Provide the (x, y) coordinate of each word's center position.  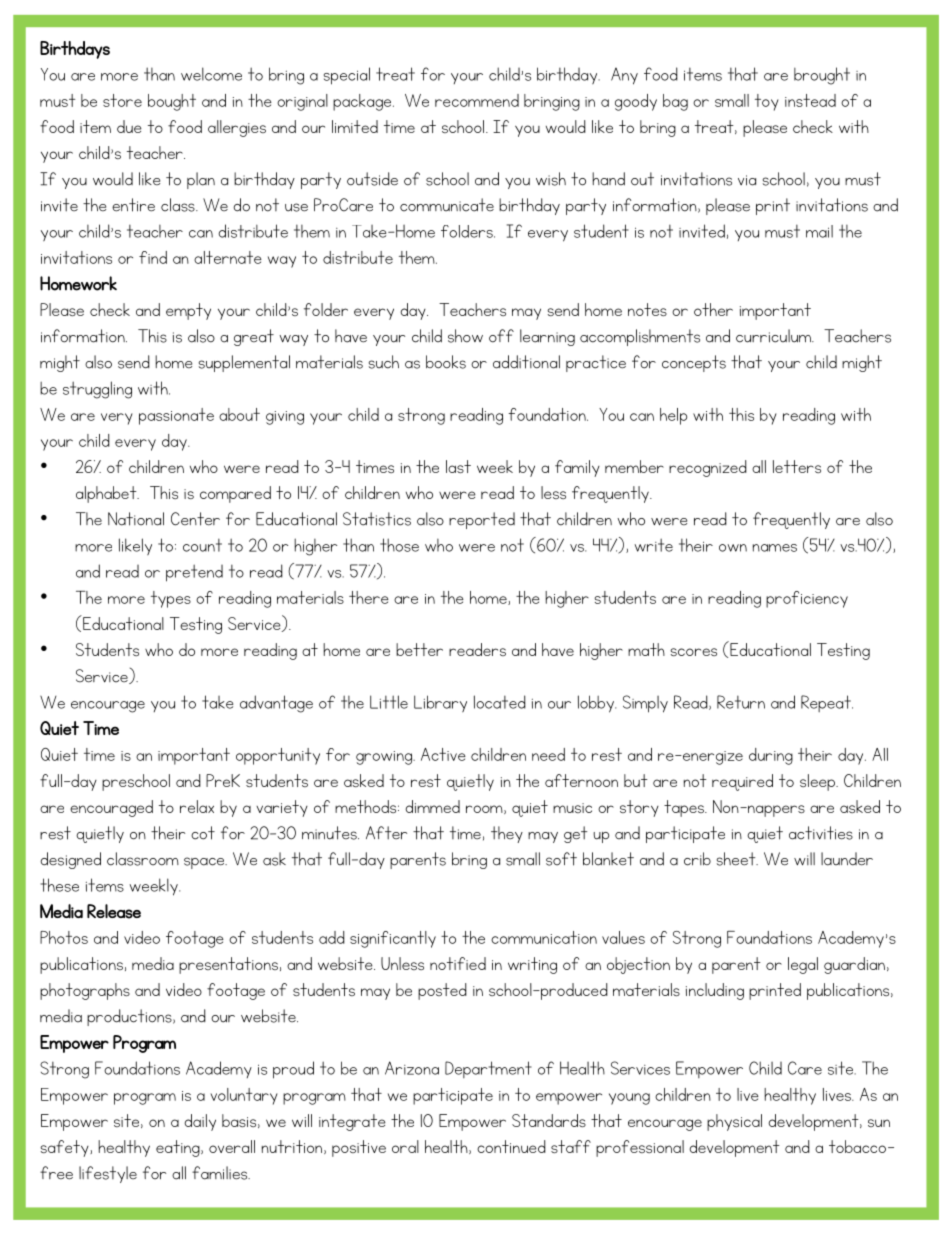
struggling (97, 390)
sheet (737, 859)
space (205, 863)
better (419, 649)
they (507, 834)
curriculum (775, 336)
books (446, 362)
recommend (477, 100)
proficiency (807, 599)
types (171, 599)
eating (179, 1148)
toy (767, 102)
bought (172, 102)
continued (511, 1146)
